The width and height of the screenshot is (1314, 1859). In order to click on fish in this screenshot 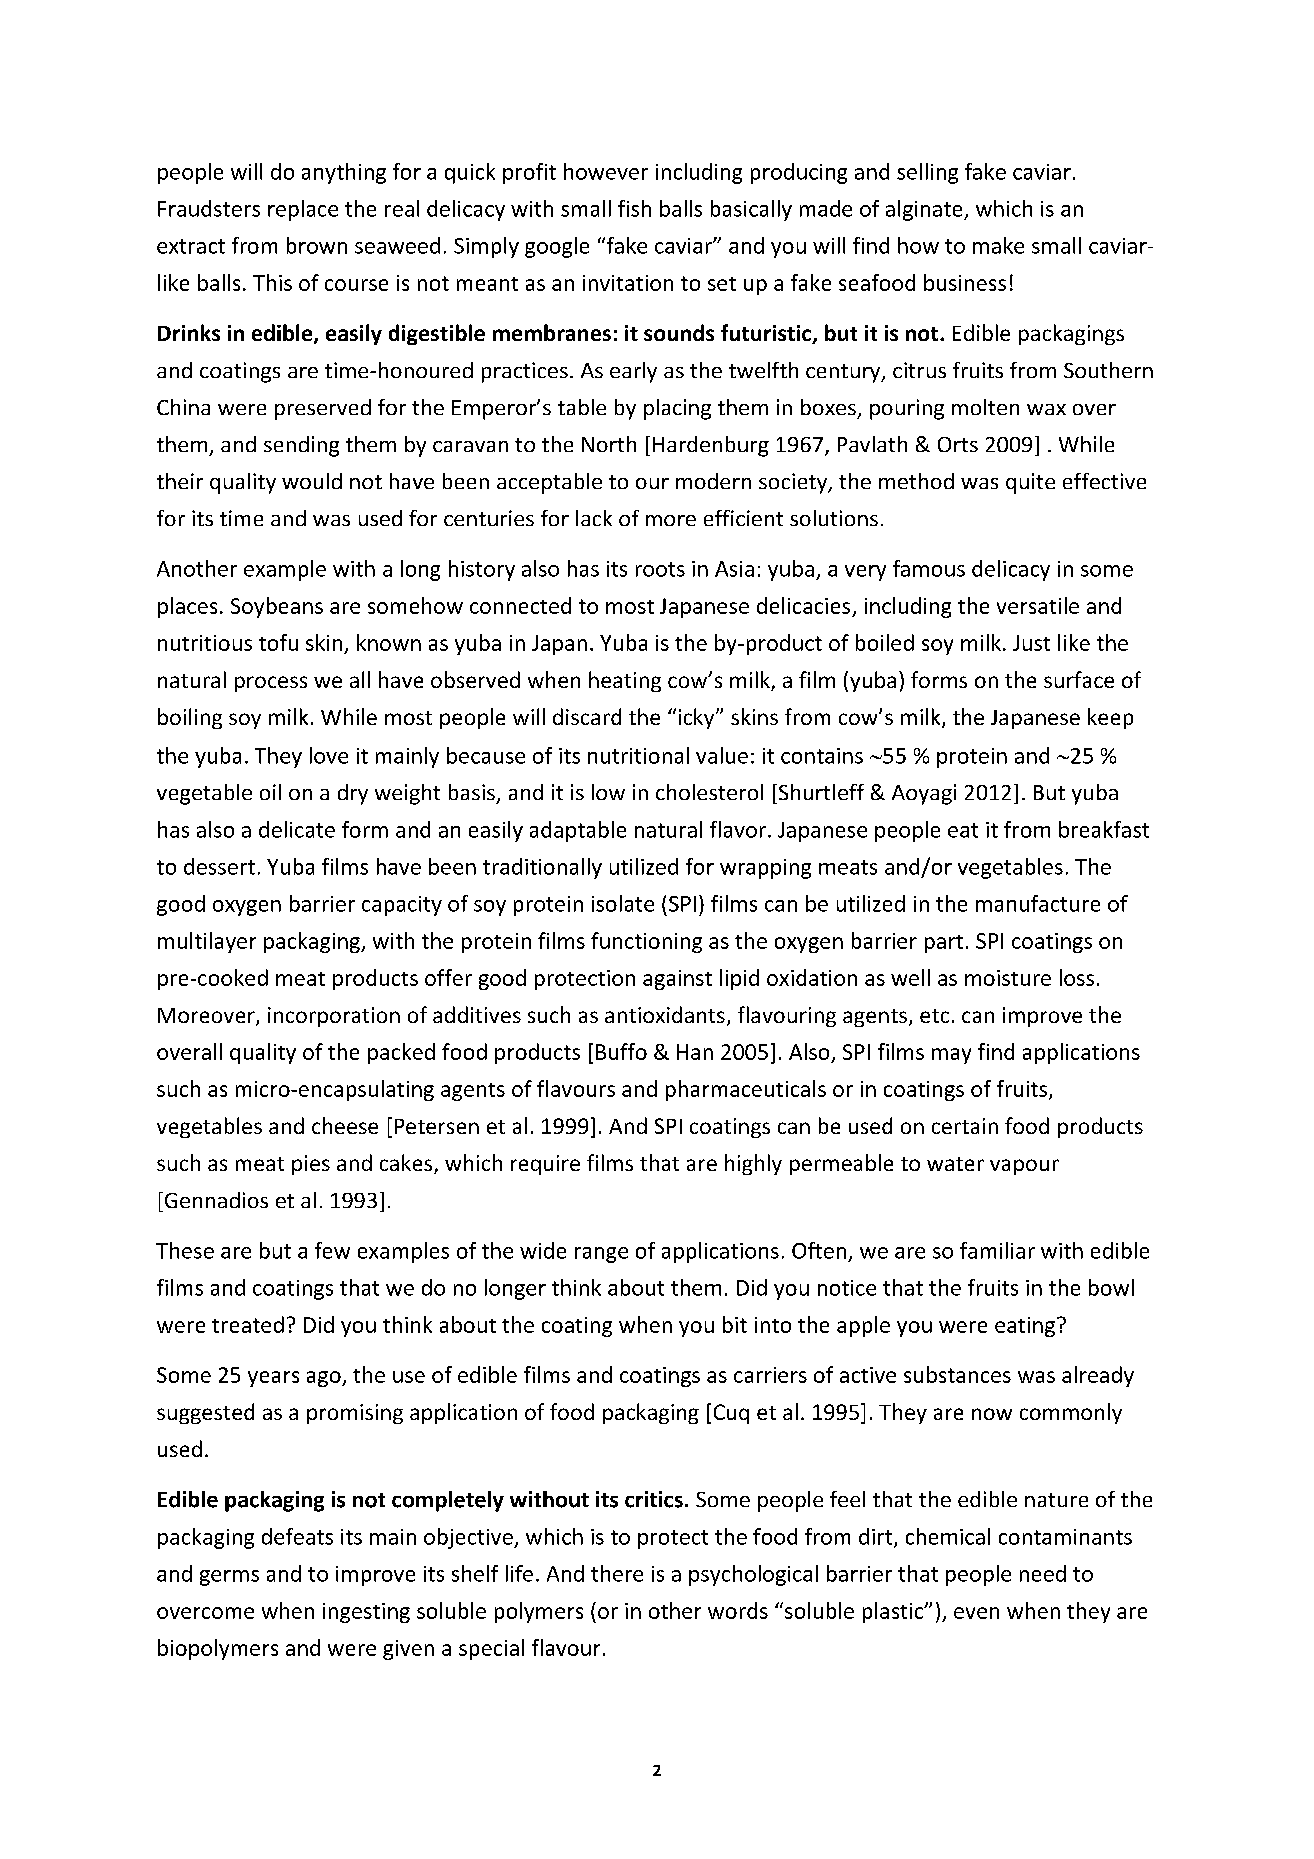, I will do `click(634, 208)`.
